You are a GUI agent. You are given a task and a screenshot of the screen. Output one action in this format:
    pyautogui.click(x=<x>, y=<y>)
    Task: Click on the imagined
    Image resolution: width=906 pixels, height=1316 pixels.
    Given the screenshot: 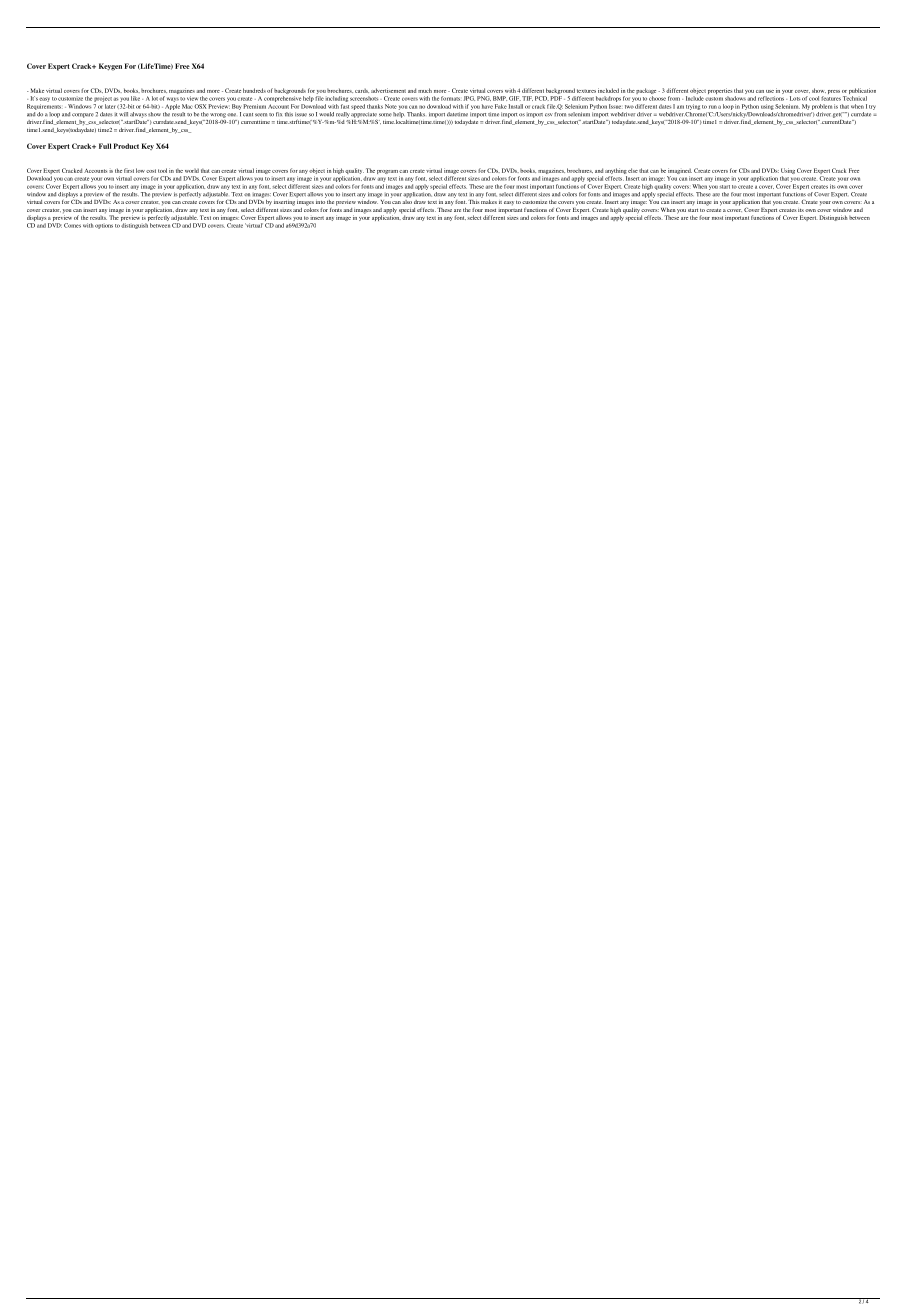 What is the action you would take?
    pyautogui.click(x=679, y=172)
